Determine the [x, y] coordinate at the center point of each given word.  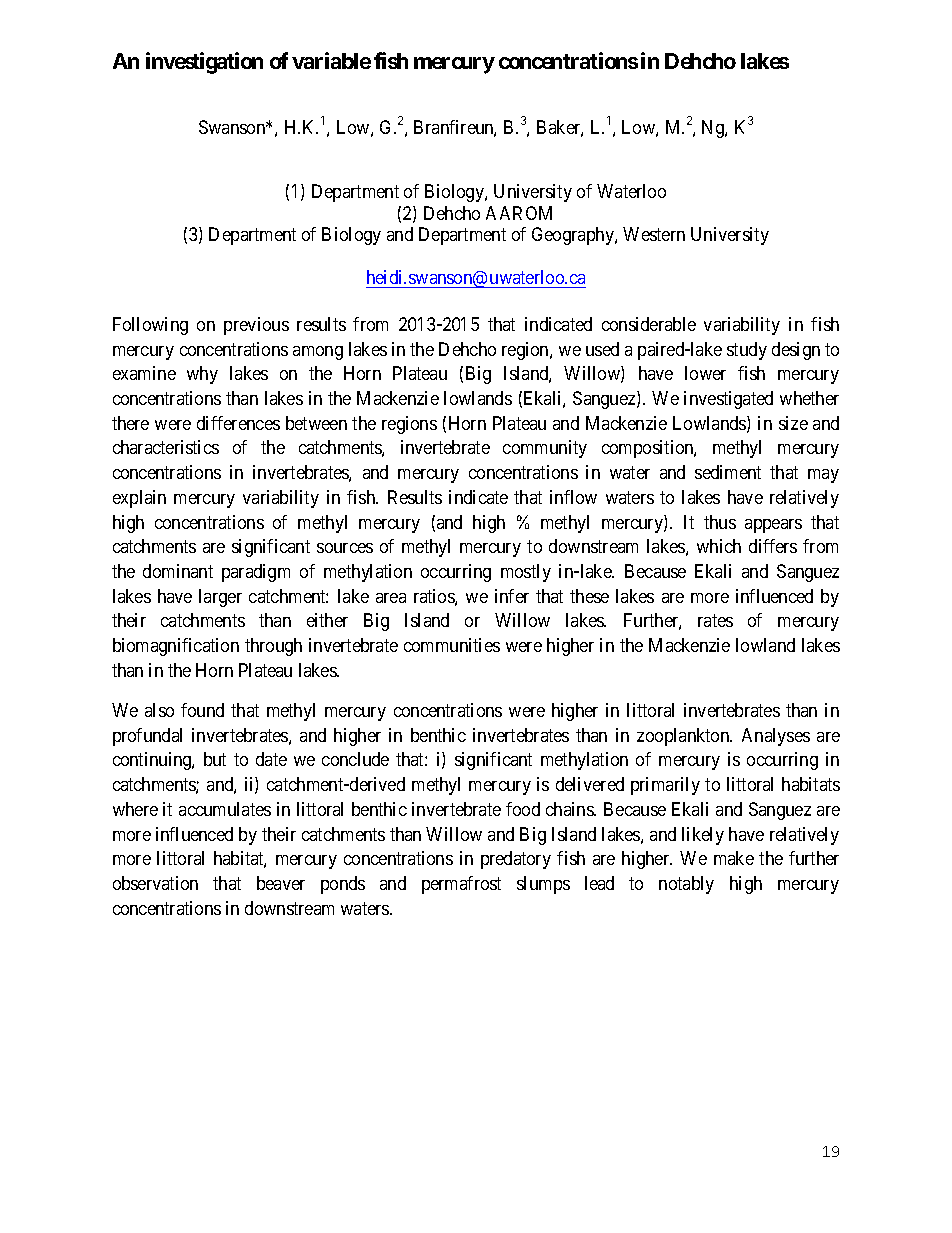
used [602, 349]
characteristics [166, 447]
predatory [516, 860]
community [545, 449]
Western [654, 234]
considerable [649, 324]
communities [452, 645]
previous [256, 326]
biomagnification [176, 647]
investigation [204, 63]
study [747, 351]
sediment [728, 472]
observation [155, 883]
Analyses [776, 737]
